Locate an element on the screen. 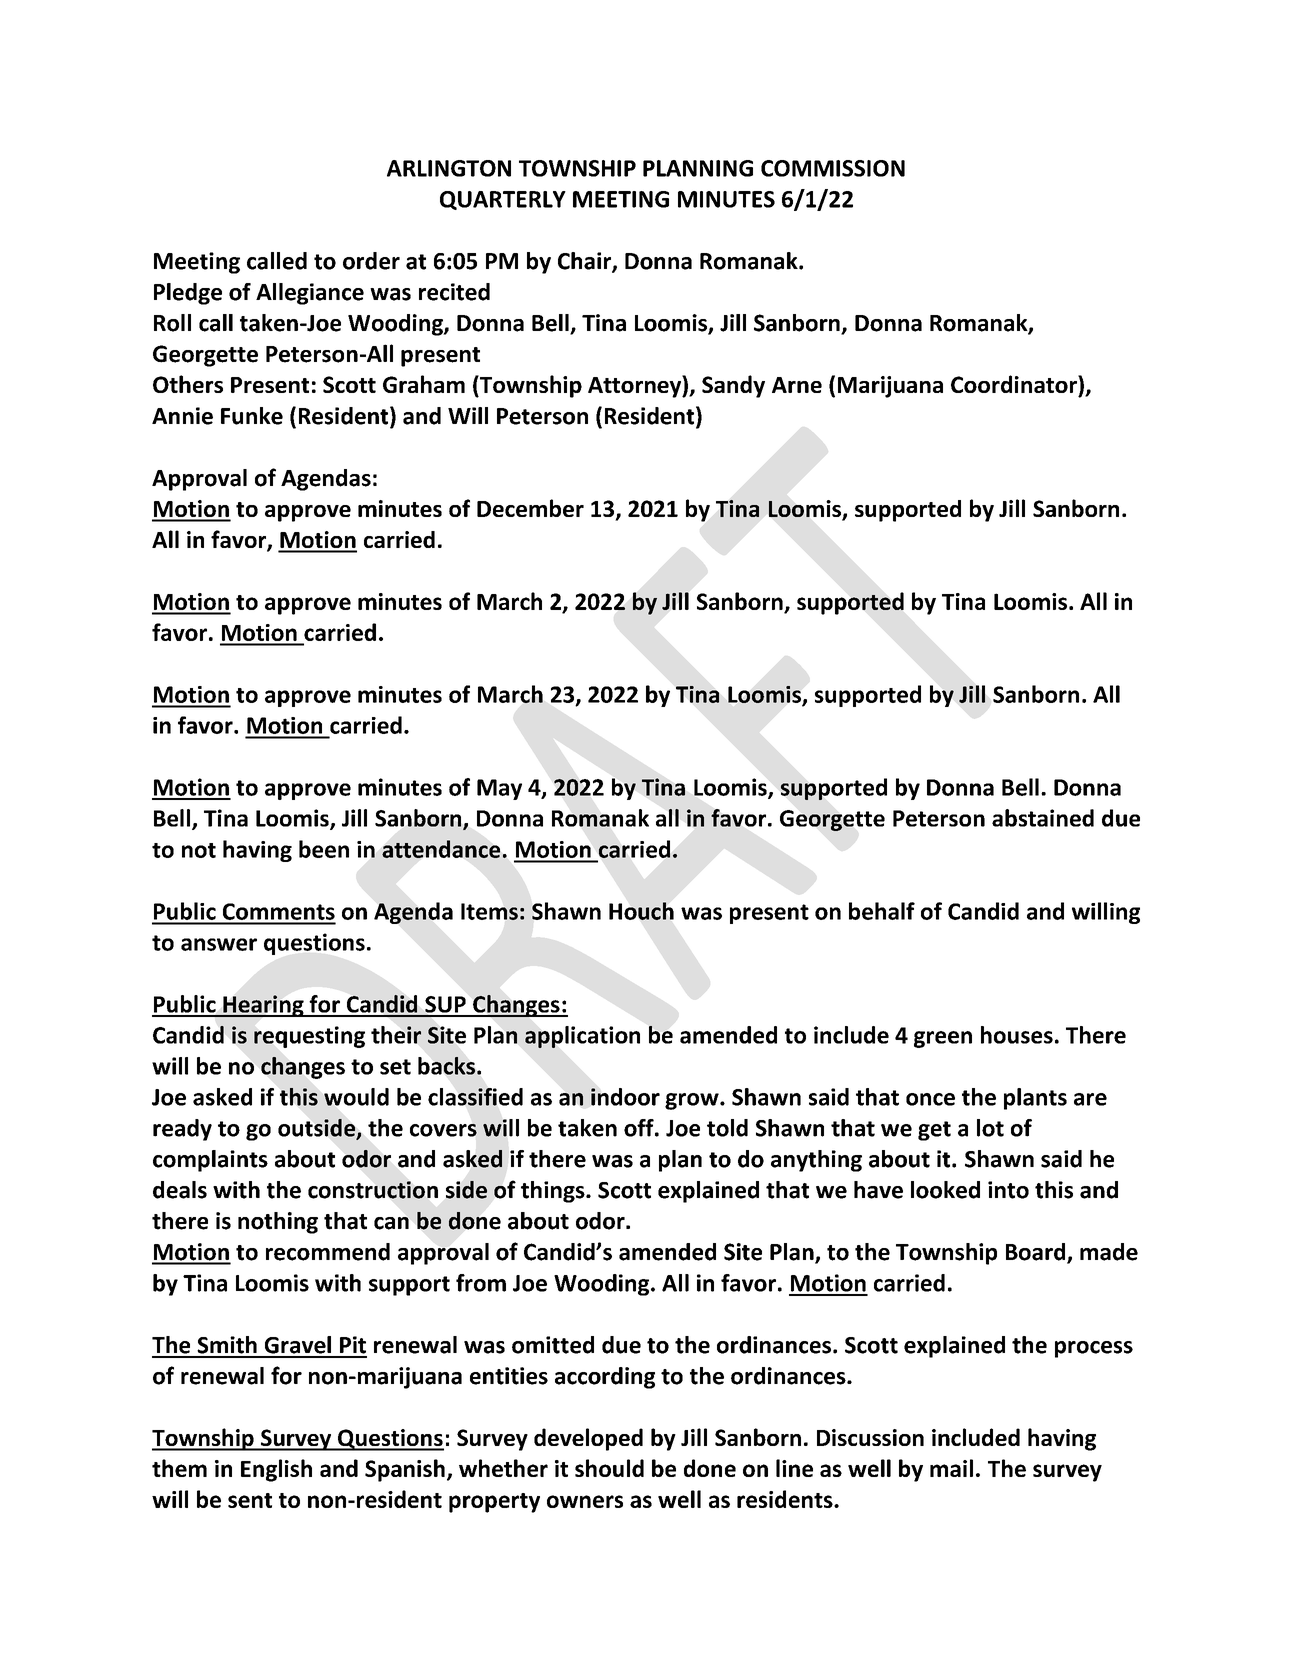 The height and width of the screenshot is (1674, 1293). COMMISSION is located at coordinates (833, 168).
